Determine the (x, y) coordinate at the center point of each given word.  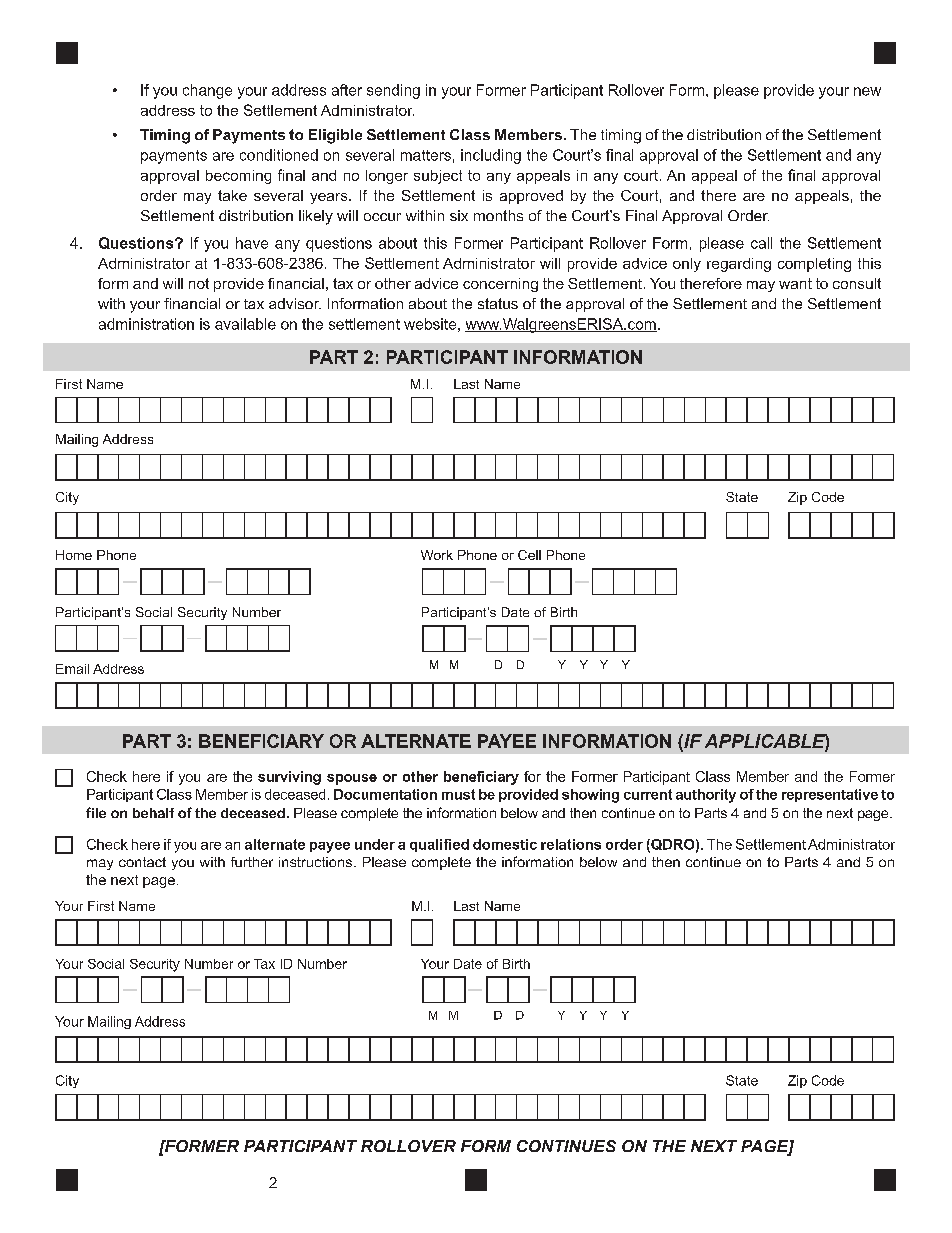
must (458, 794)
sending (393, 91)
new (867, 91)
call (761, 243)
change (207, 91)
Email (72, 669)
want (795, 283)
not (199, 283)
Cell (529, 555)
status (498, 303)
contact (142, 862)
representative (830, 795)
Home (74, 555)
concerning (500, 285)
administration (146, 324)
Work (437, 555)
